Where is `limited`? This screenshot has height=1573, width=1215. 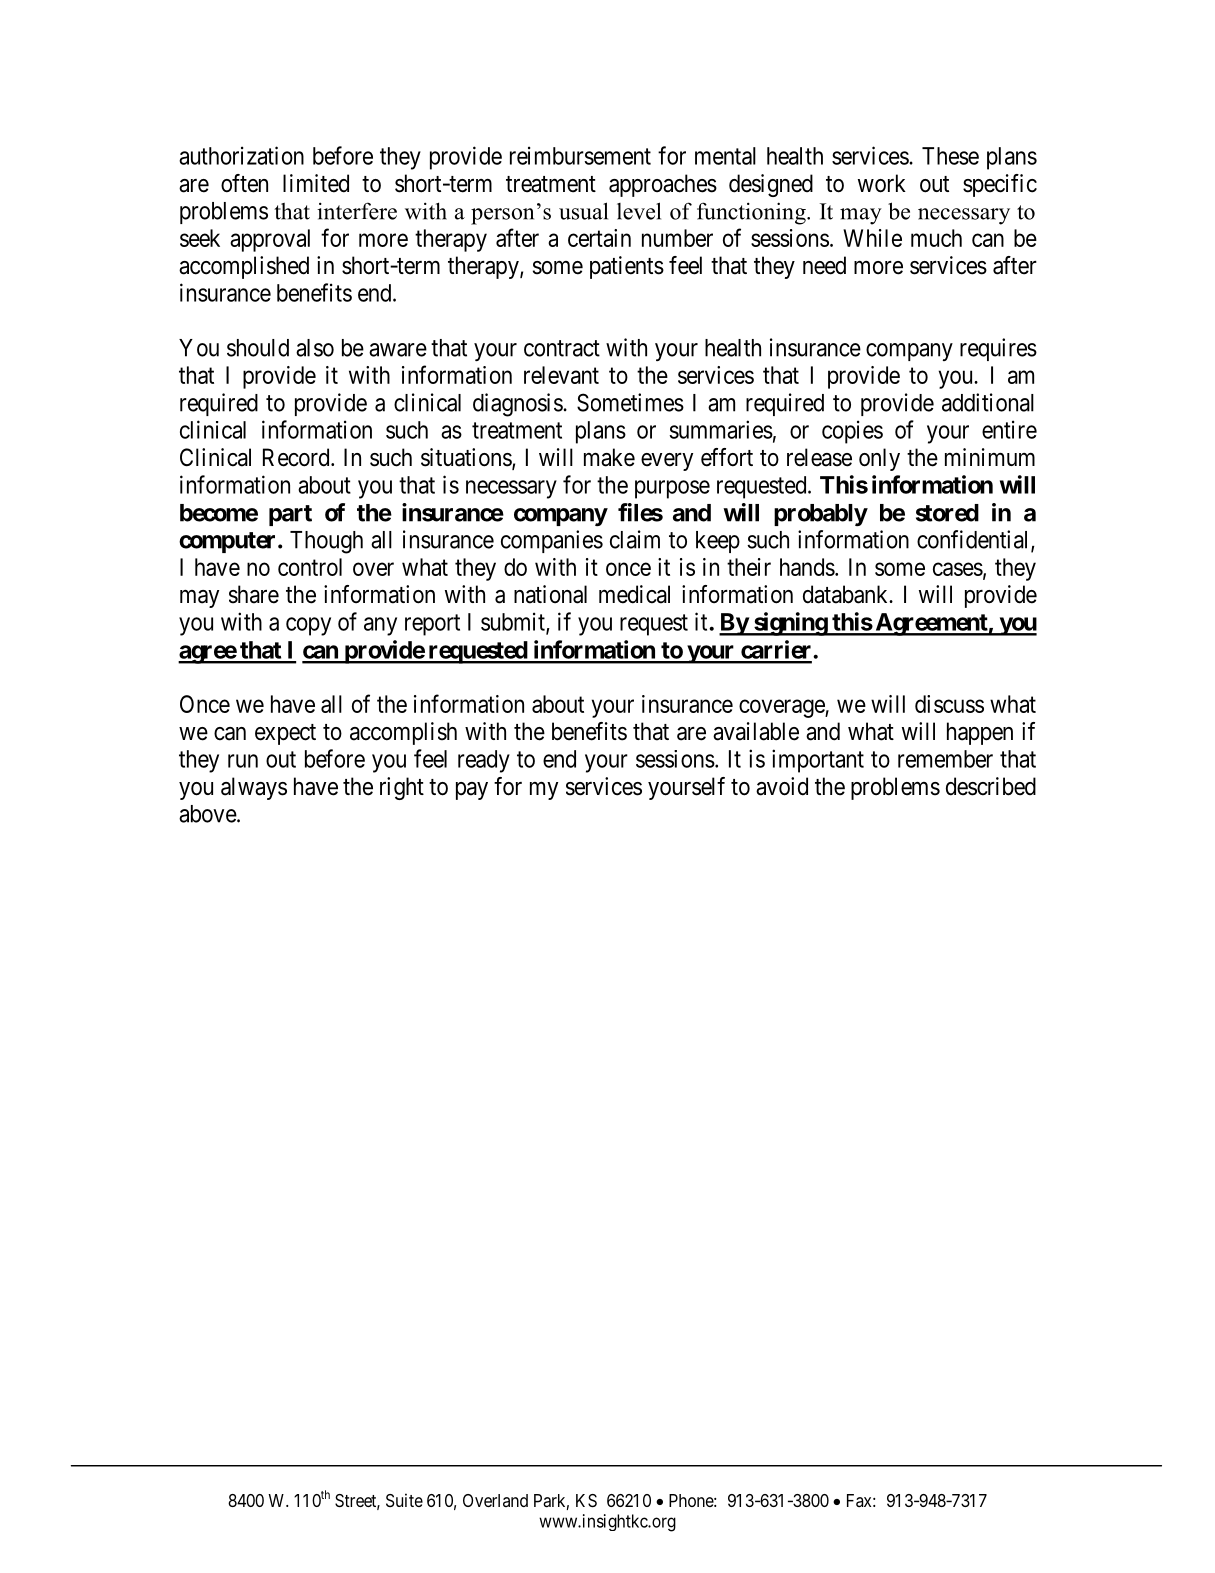 limited is located at coordinates (316, 183).
